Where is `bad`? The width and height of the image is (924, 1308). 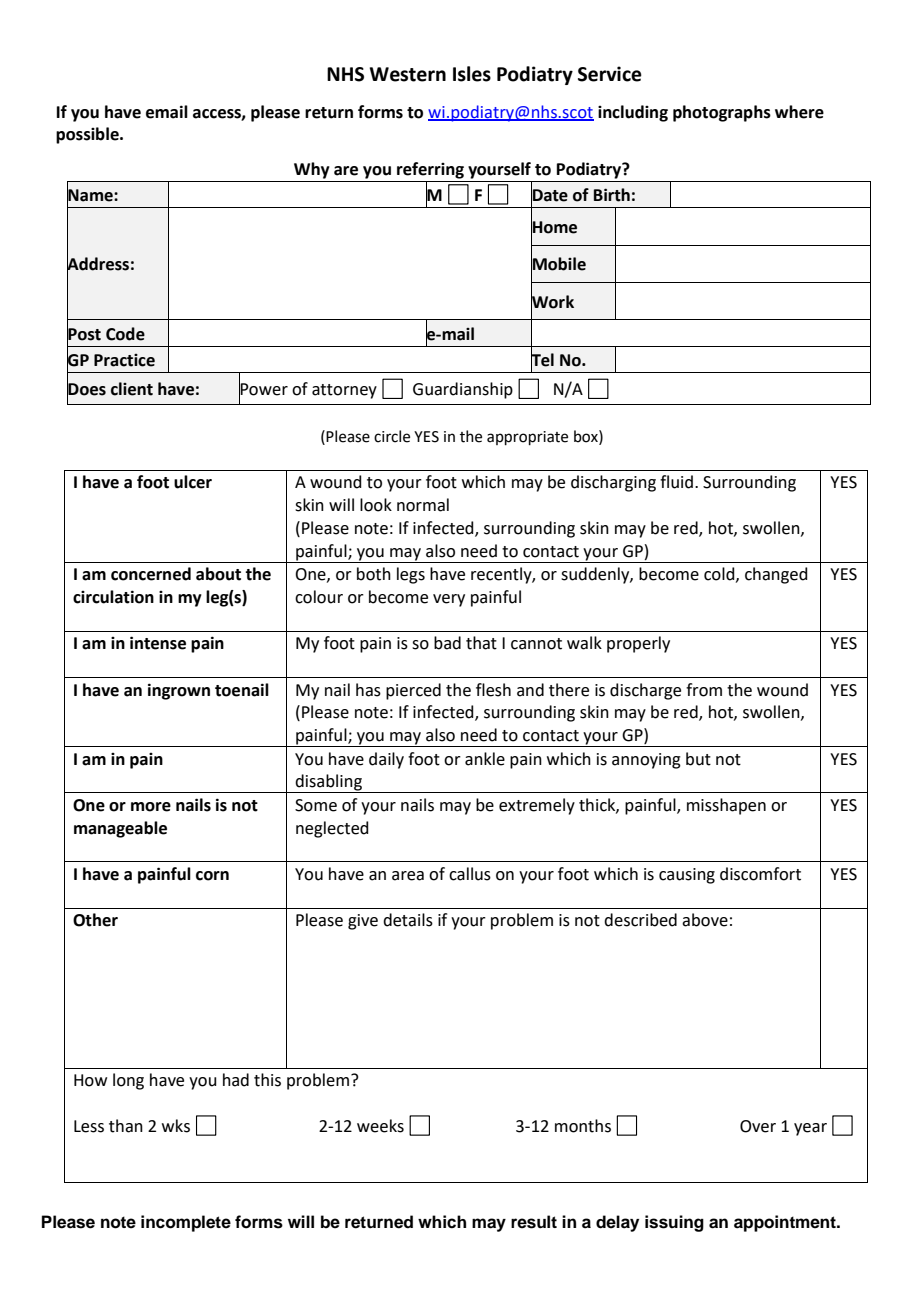 bad is located at coordinates (447, 643).
